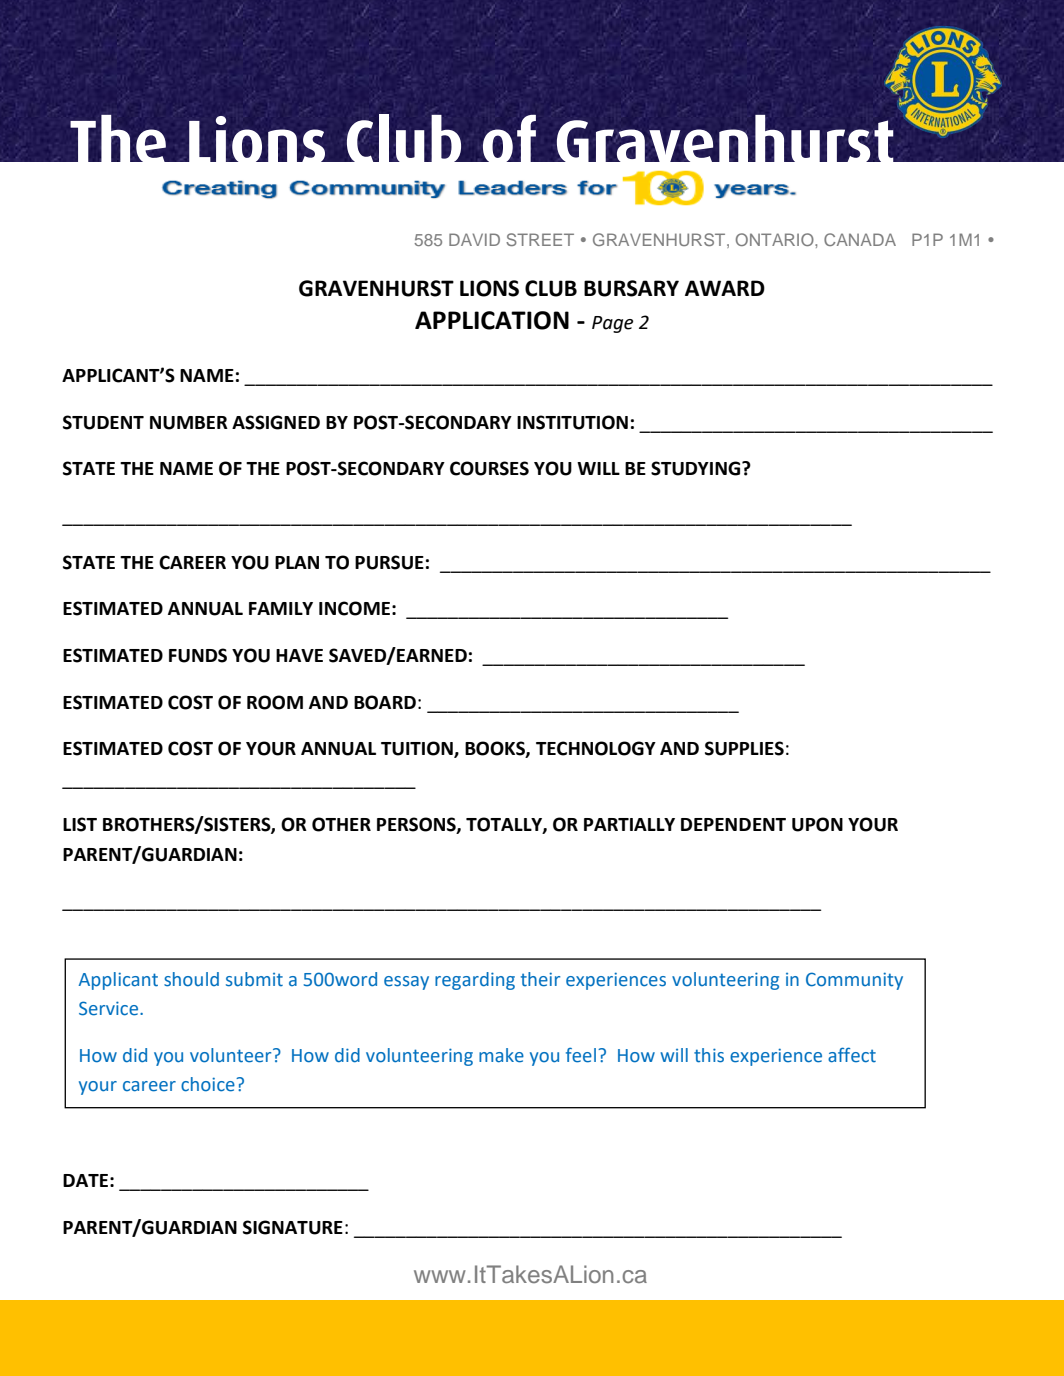 Image resolution: width=1064 pixels, height=1376 pixels. What do you see at coordinates (475, 981) in the screenshot?
I see `regarding` at bounding box center [475, 981].
